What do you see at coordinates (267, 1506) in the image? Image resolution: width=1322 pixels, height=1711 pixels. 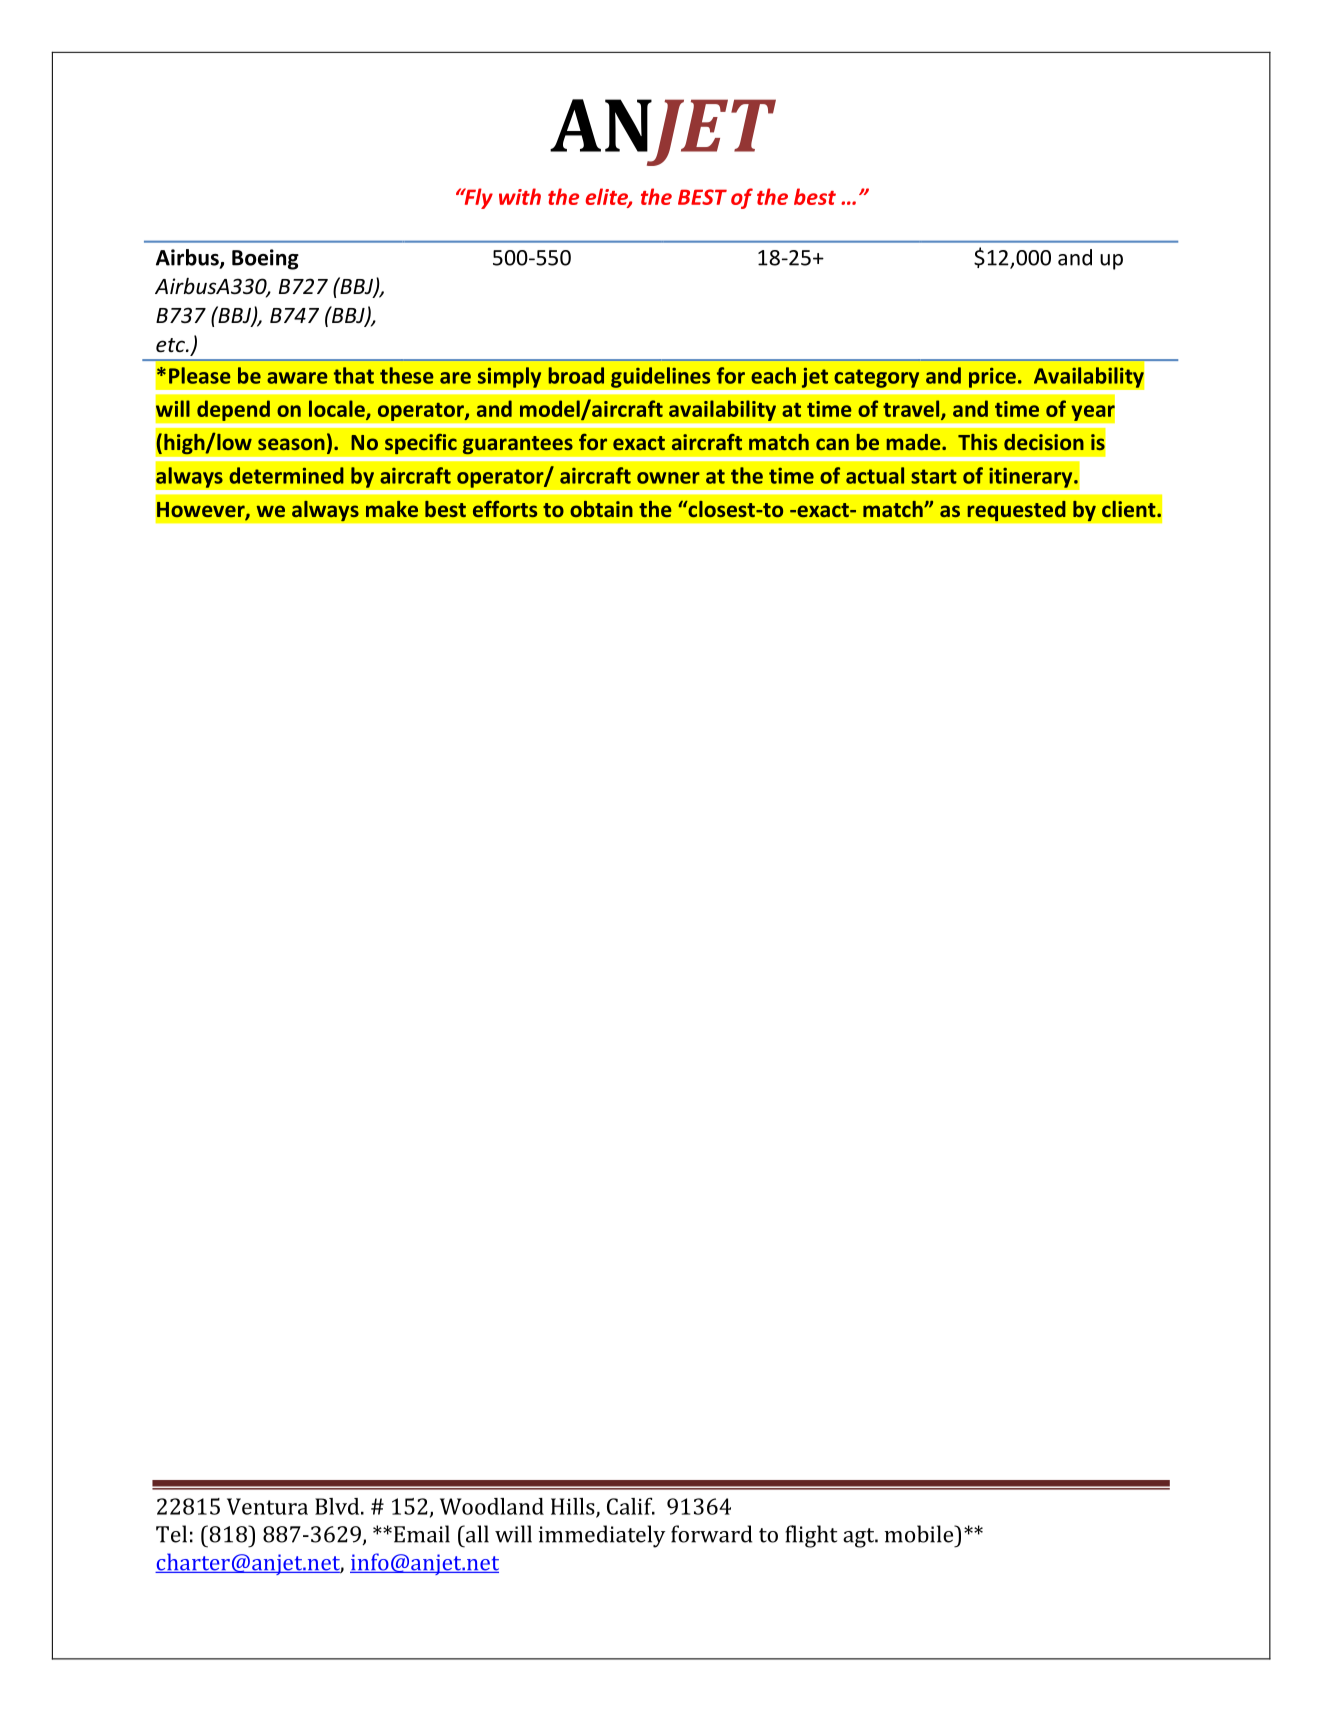 I see `Ventura` at bounding box center [267, 1506].
